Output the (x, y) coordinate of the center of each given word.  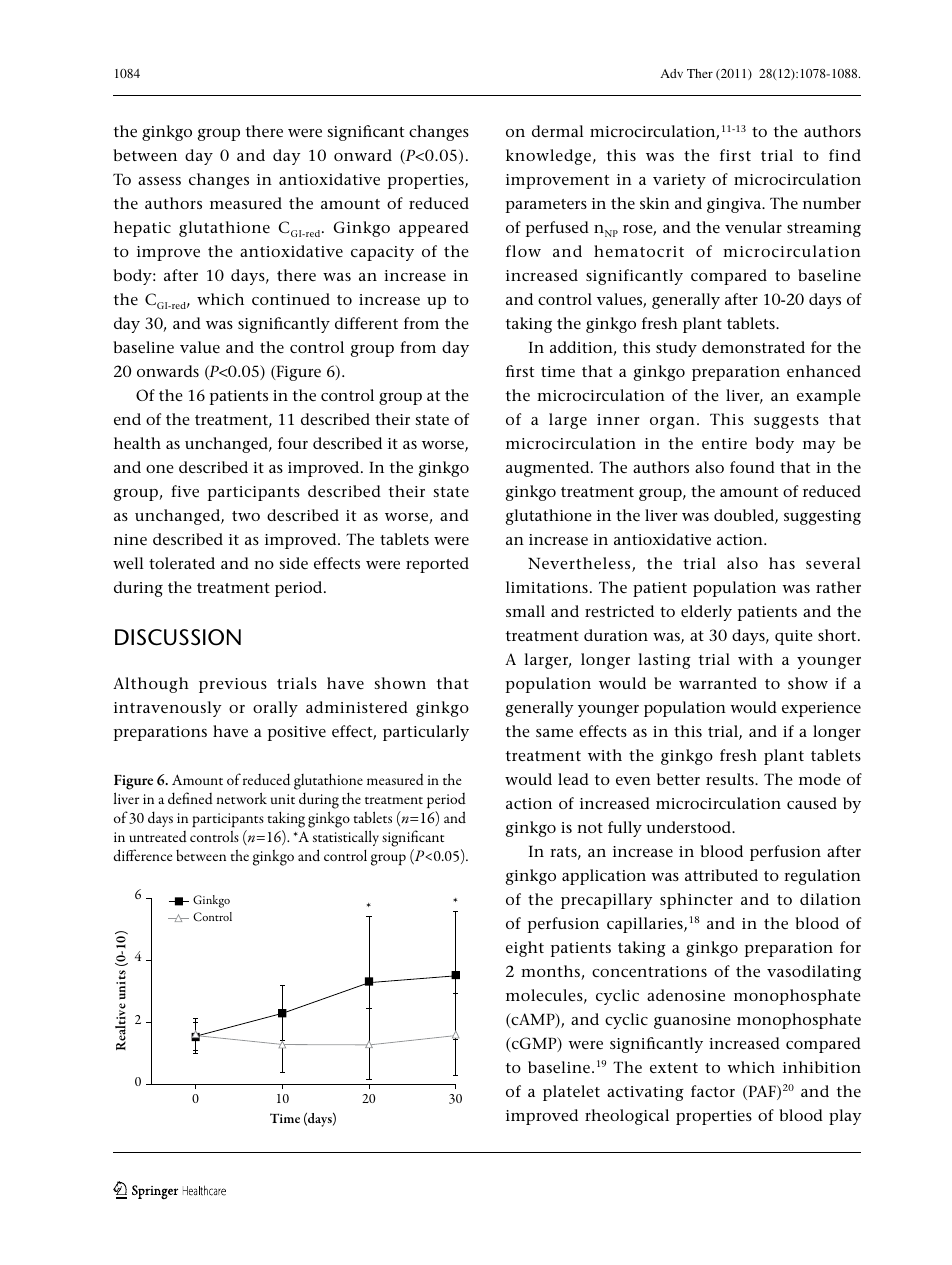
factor (713, 1091)
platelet (571, 1093)
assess (159, 181)
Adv (671, 73)
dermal (558, 131)
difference (143, 855)
